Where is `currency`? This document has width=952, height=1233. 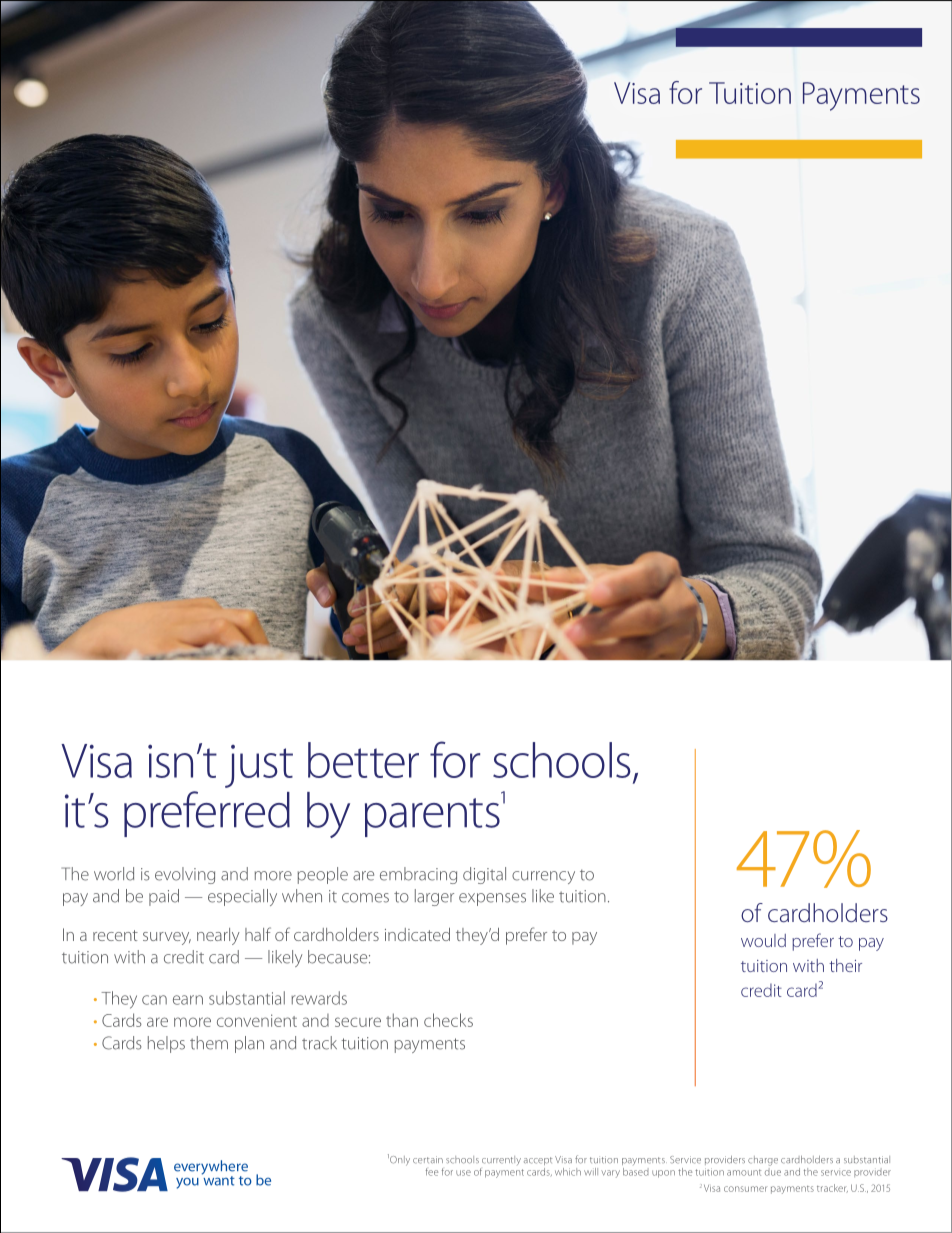 currency is located at coordinates (543, 877).
